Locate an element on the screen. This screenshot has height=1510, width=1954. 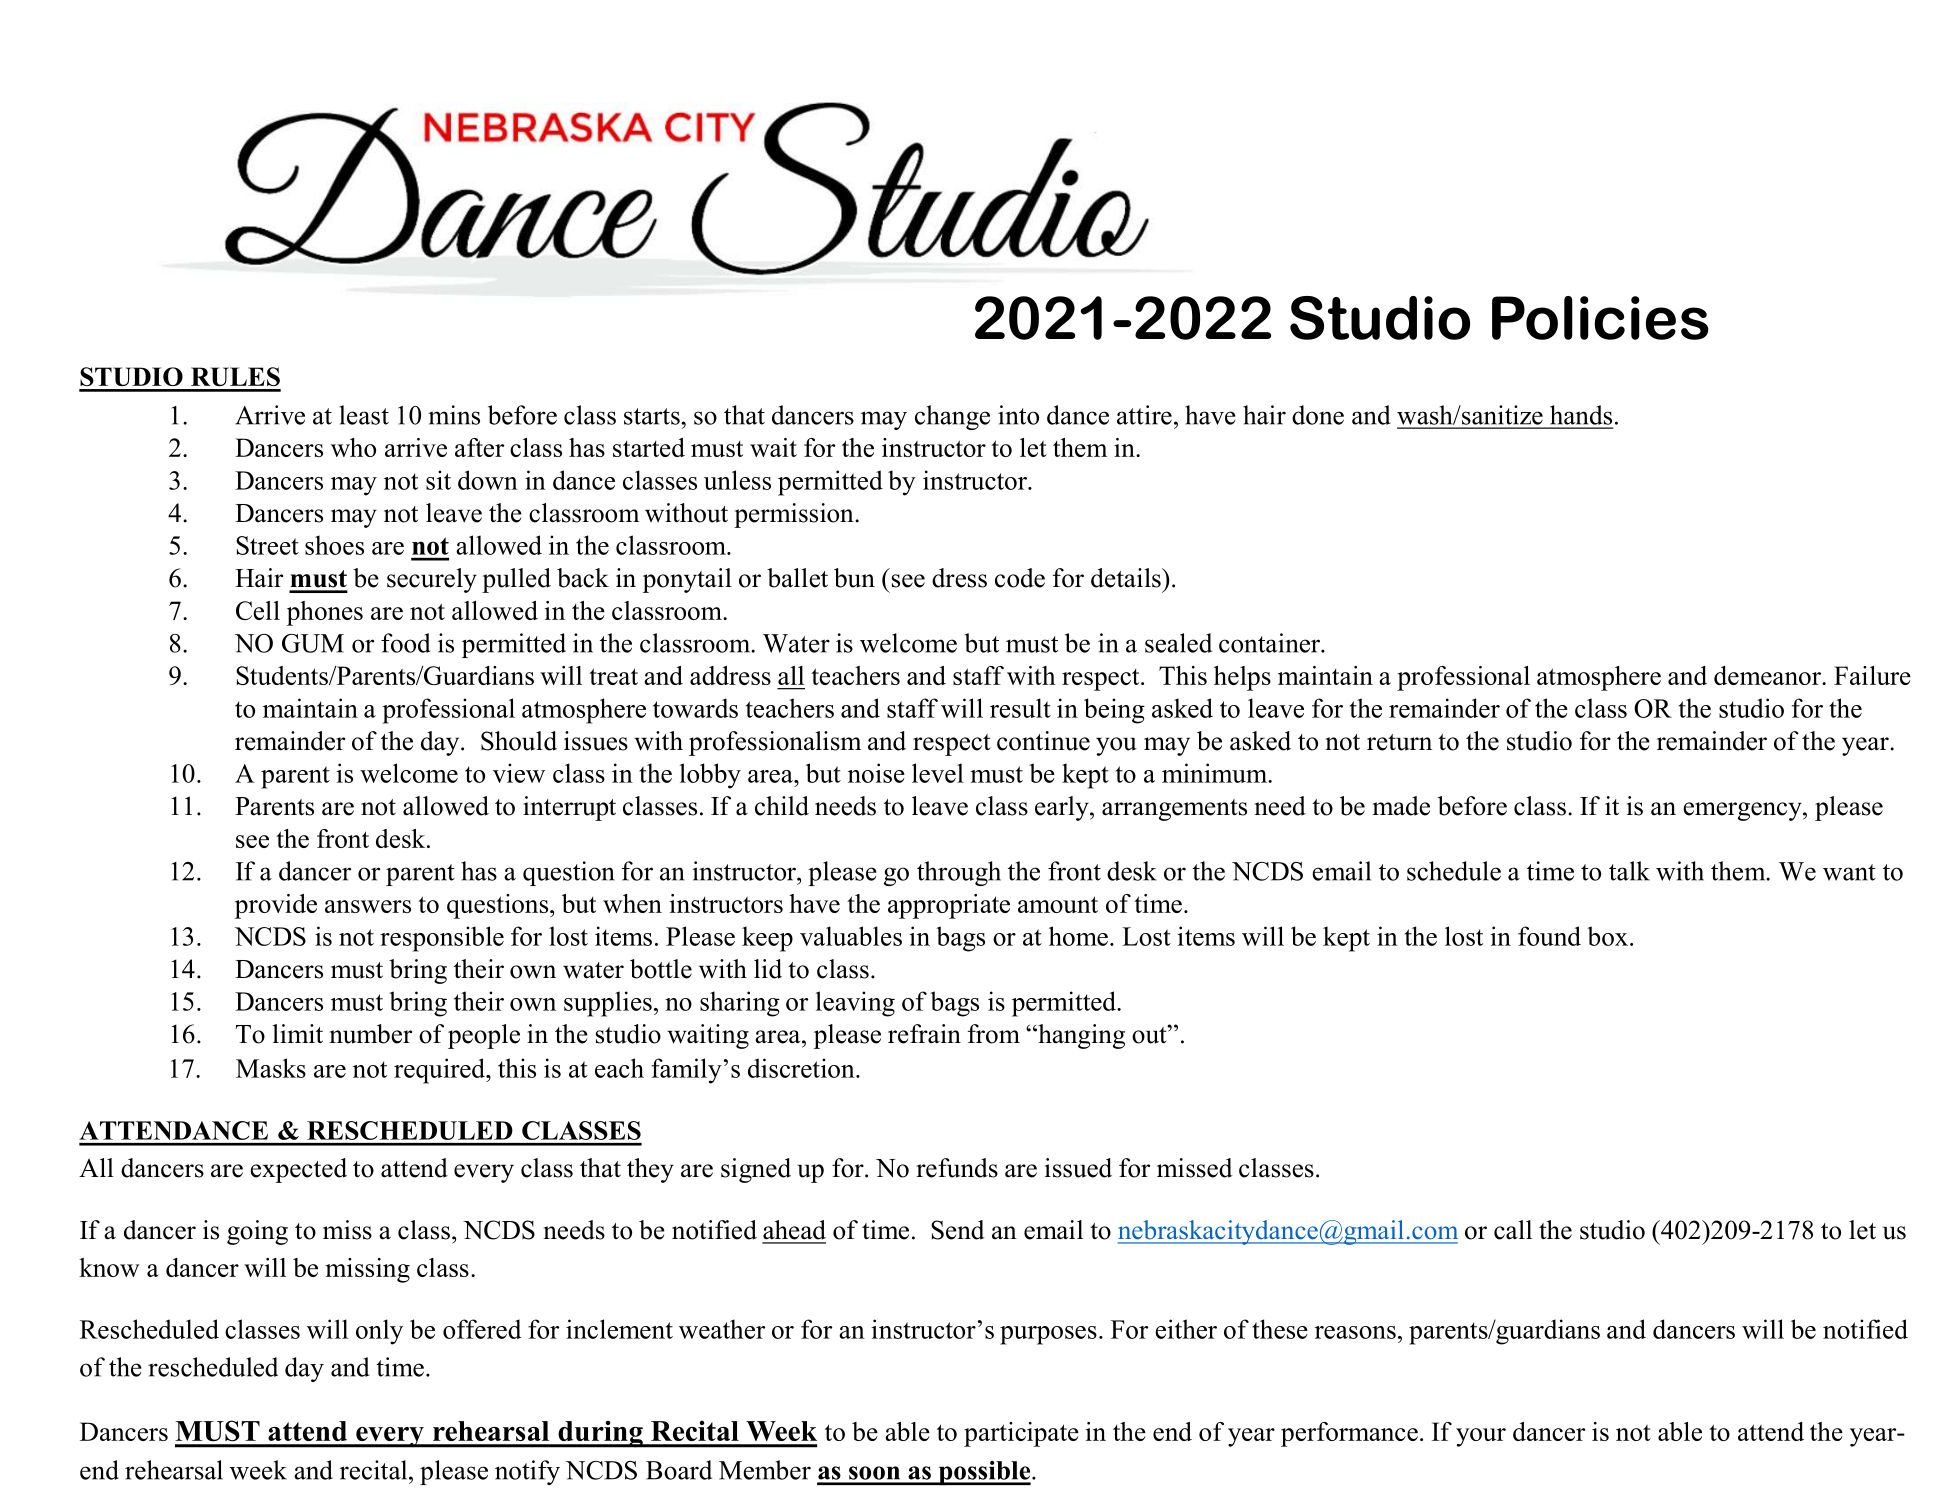
least is located at coordinates (364, 415).
